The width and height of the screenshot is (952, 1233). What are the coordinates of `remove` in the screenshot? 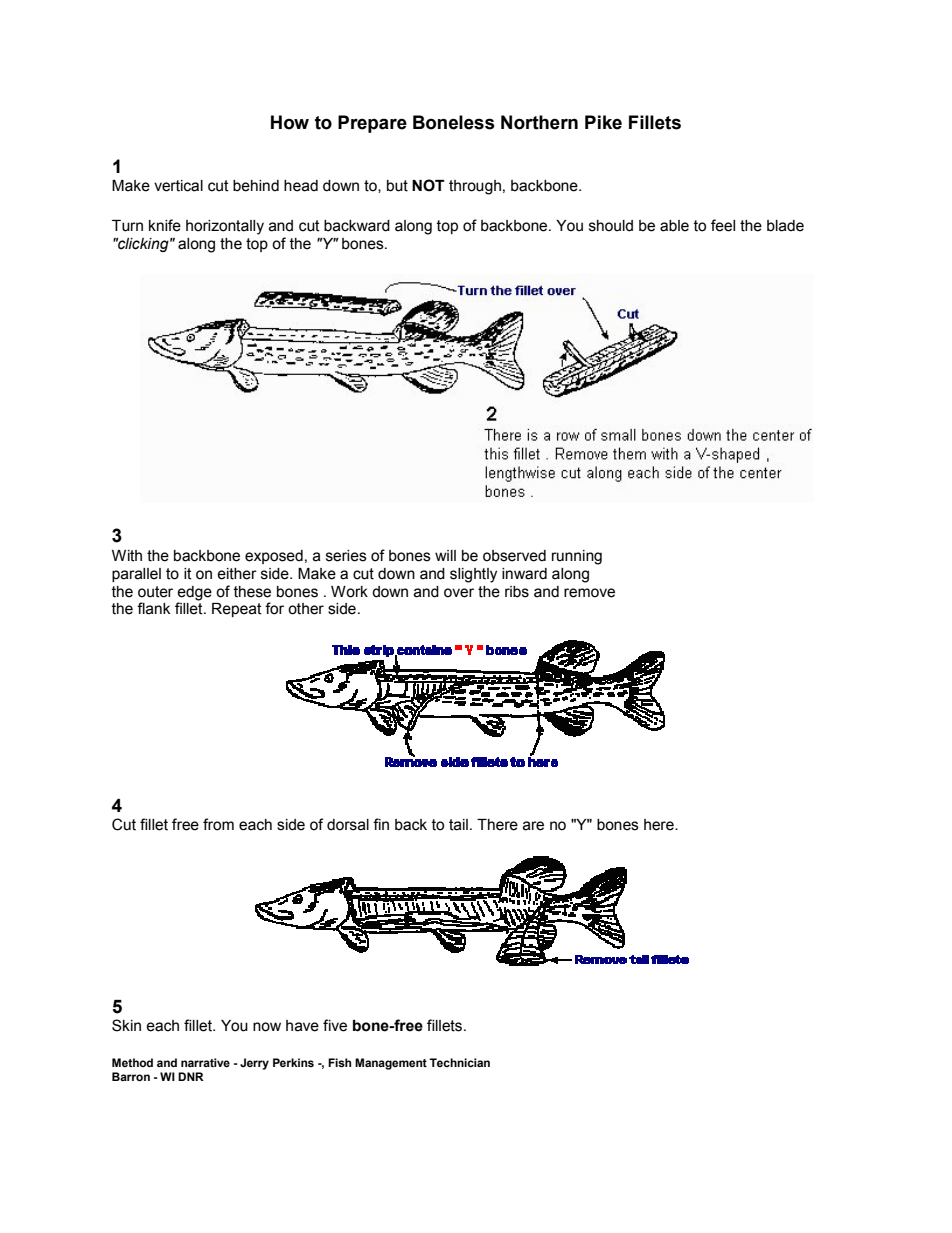 It's located at (589, 593).
